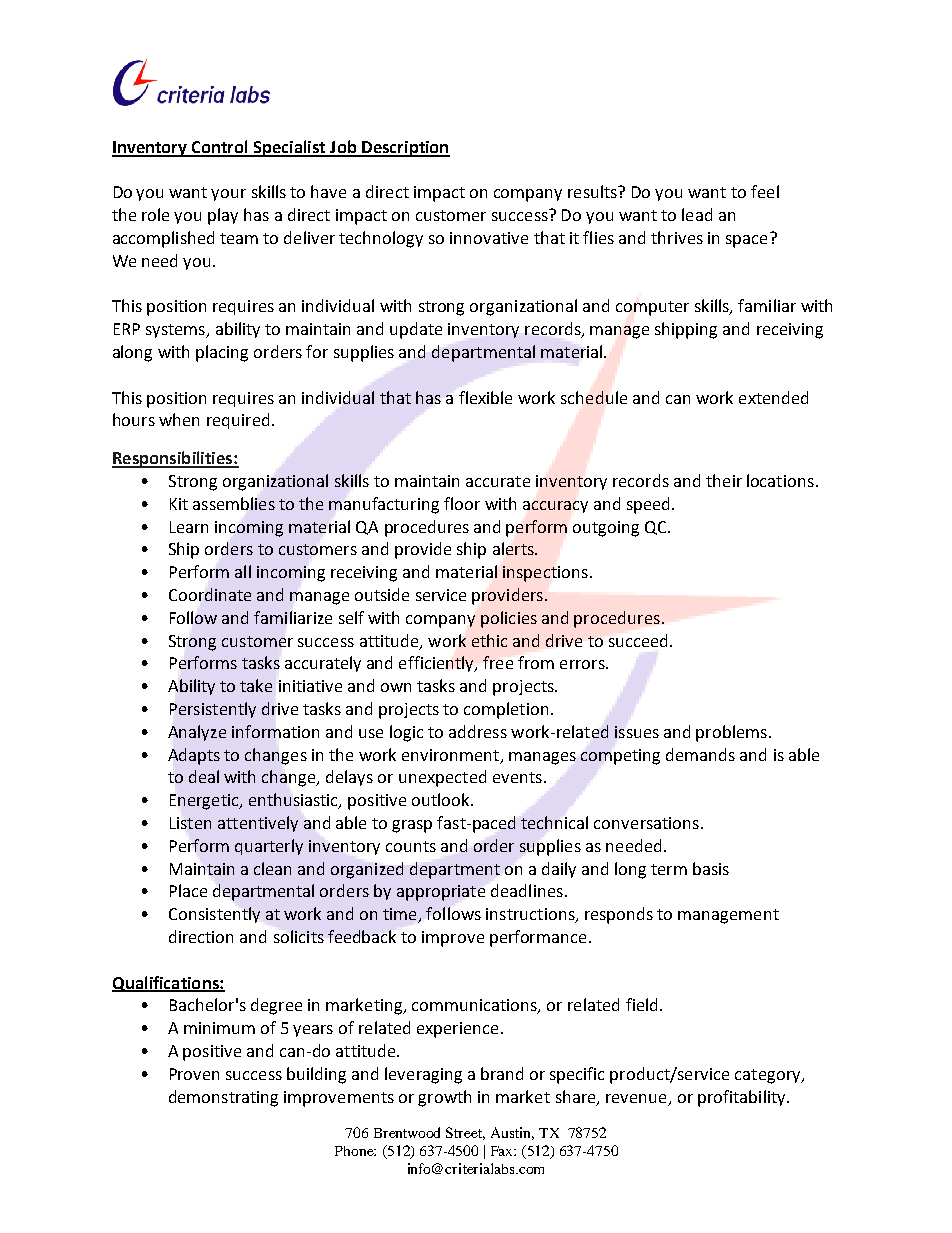 The image size is (952, 1233). I want to click on growth, so click(444, 1098).
